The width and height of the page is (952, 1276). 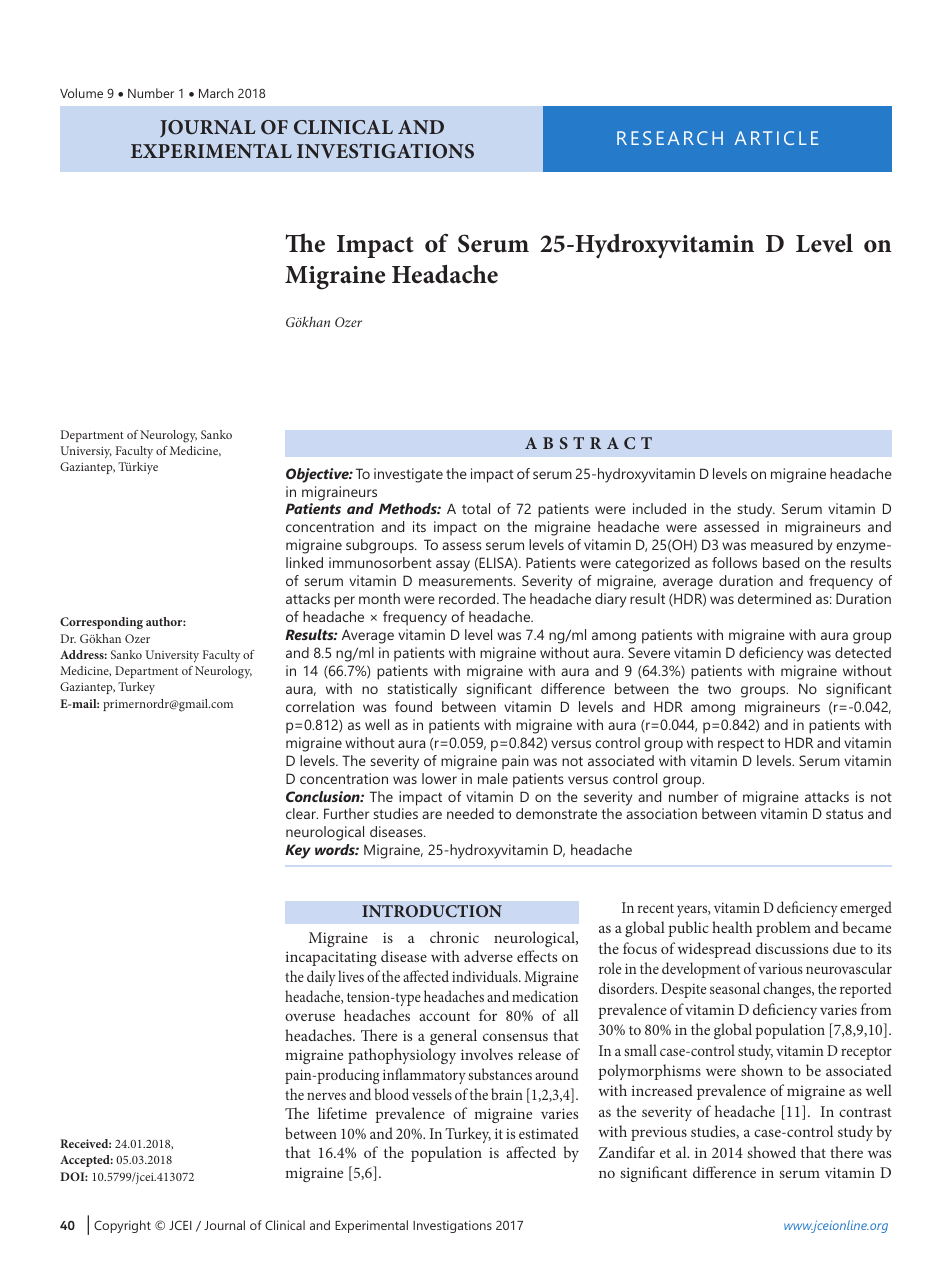 What do you see at coordinates (719, 689) in the page?
I see `two` at bounding box center [719, 689].
